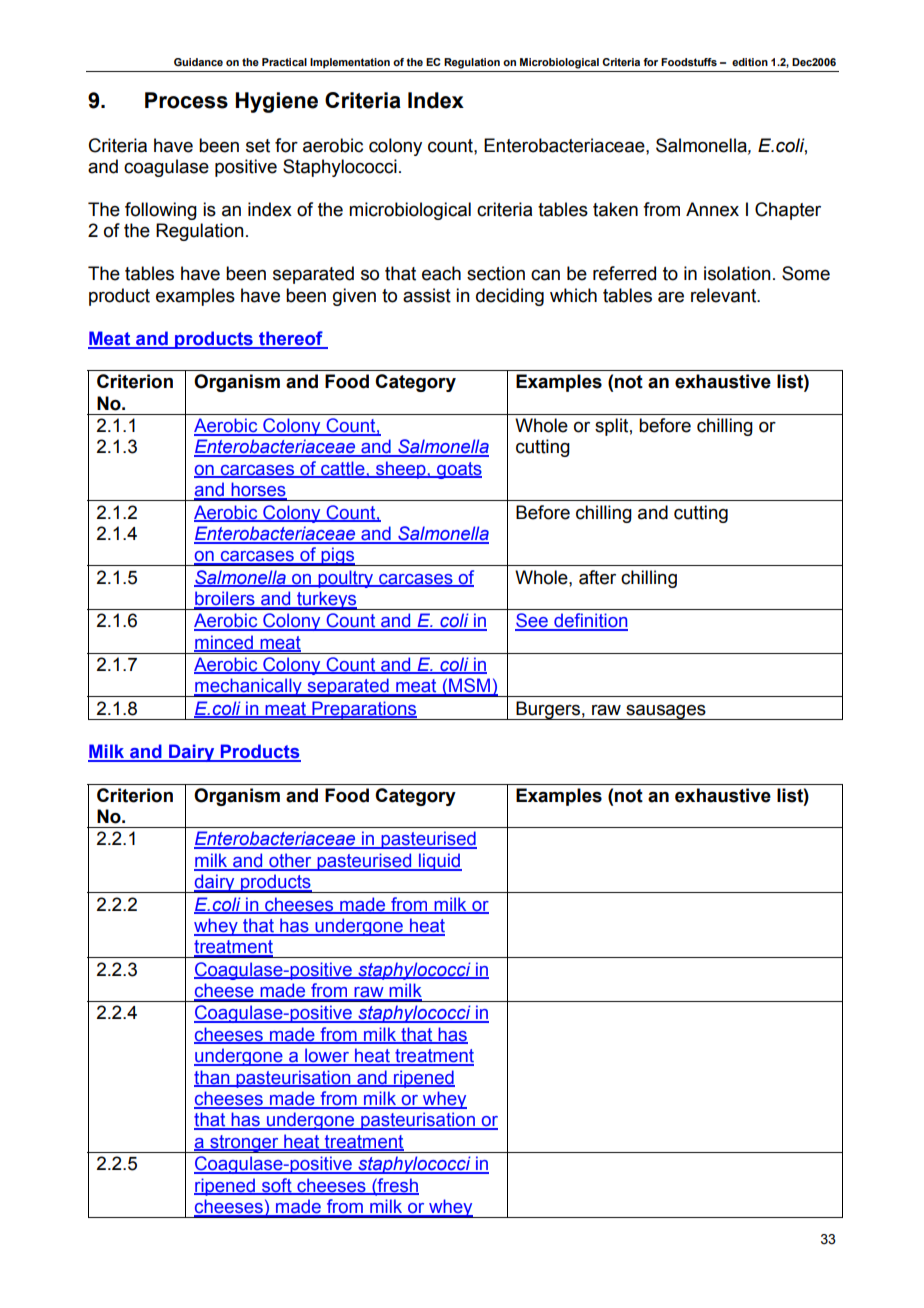 The width and height of the screenshot is (924, 1308). I want to click on relevant, so click(725, 295).
